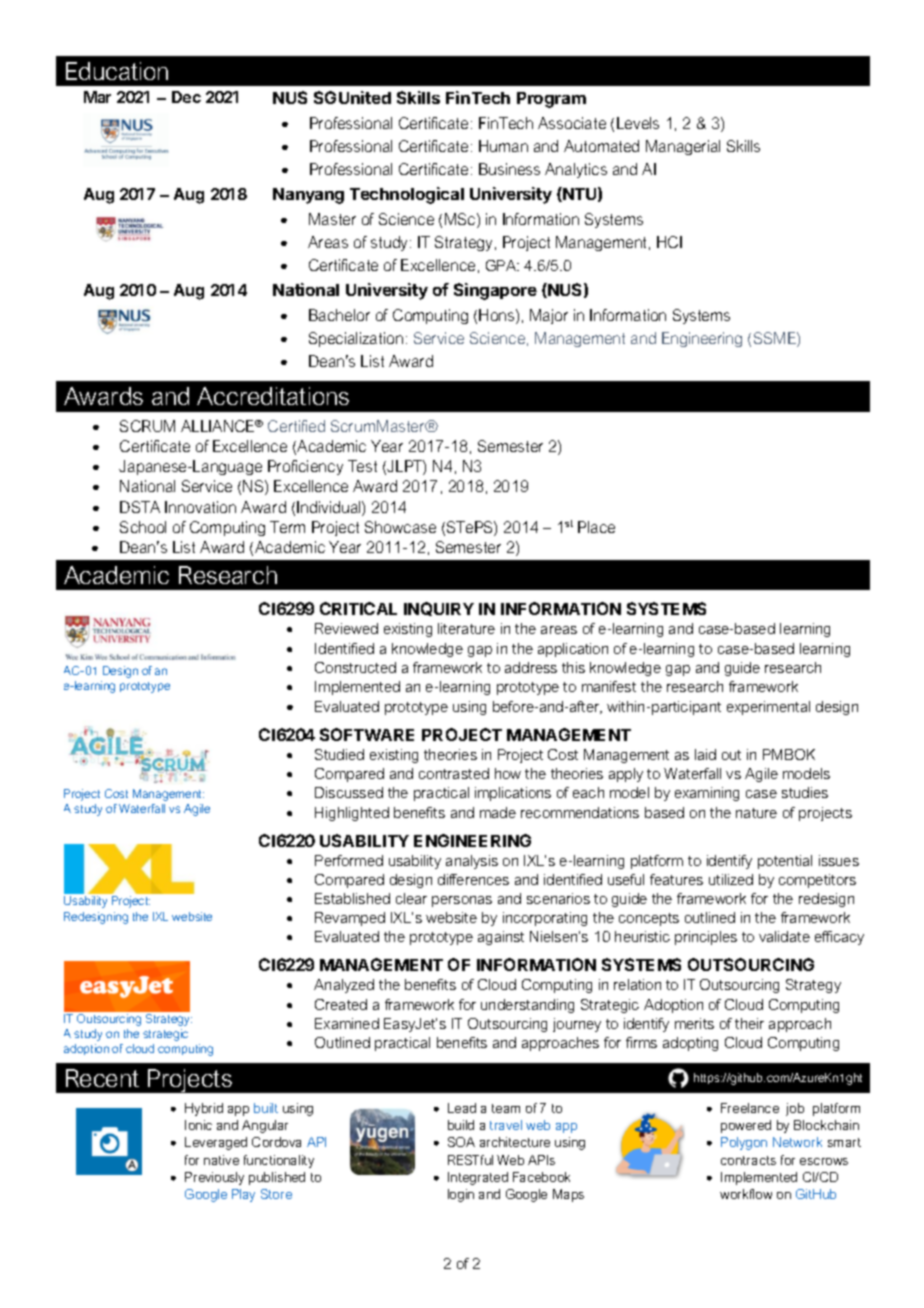 The image size is (924, 1308). I want to click on Major, so click(549, 316).
